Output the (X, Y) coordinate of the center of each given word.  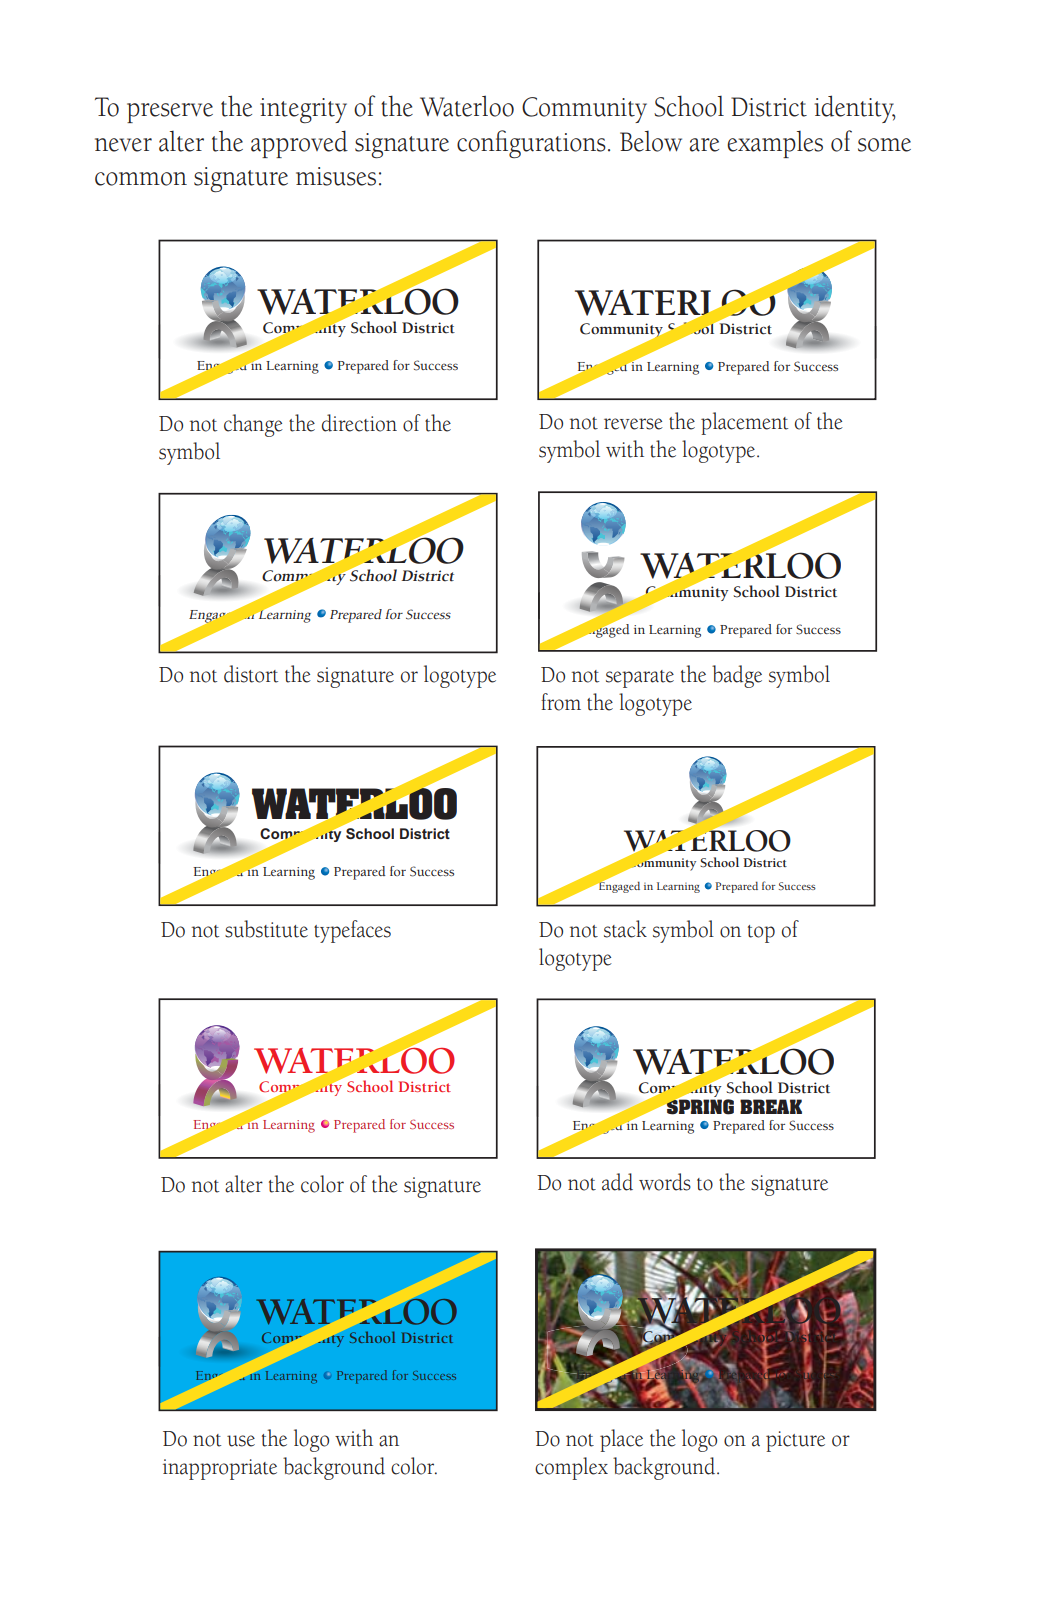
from (561, 702)
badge (737, 676)
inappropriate (220, 1469)
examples (775, 144)
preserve (170, 113)
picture (795, 1441)
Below (651, 141)
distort (251, 674)
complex (571, 1468)
